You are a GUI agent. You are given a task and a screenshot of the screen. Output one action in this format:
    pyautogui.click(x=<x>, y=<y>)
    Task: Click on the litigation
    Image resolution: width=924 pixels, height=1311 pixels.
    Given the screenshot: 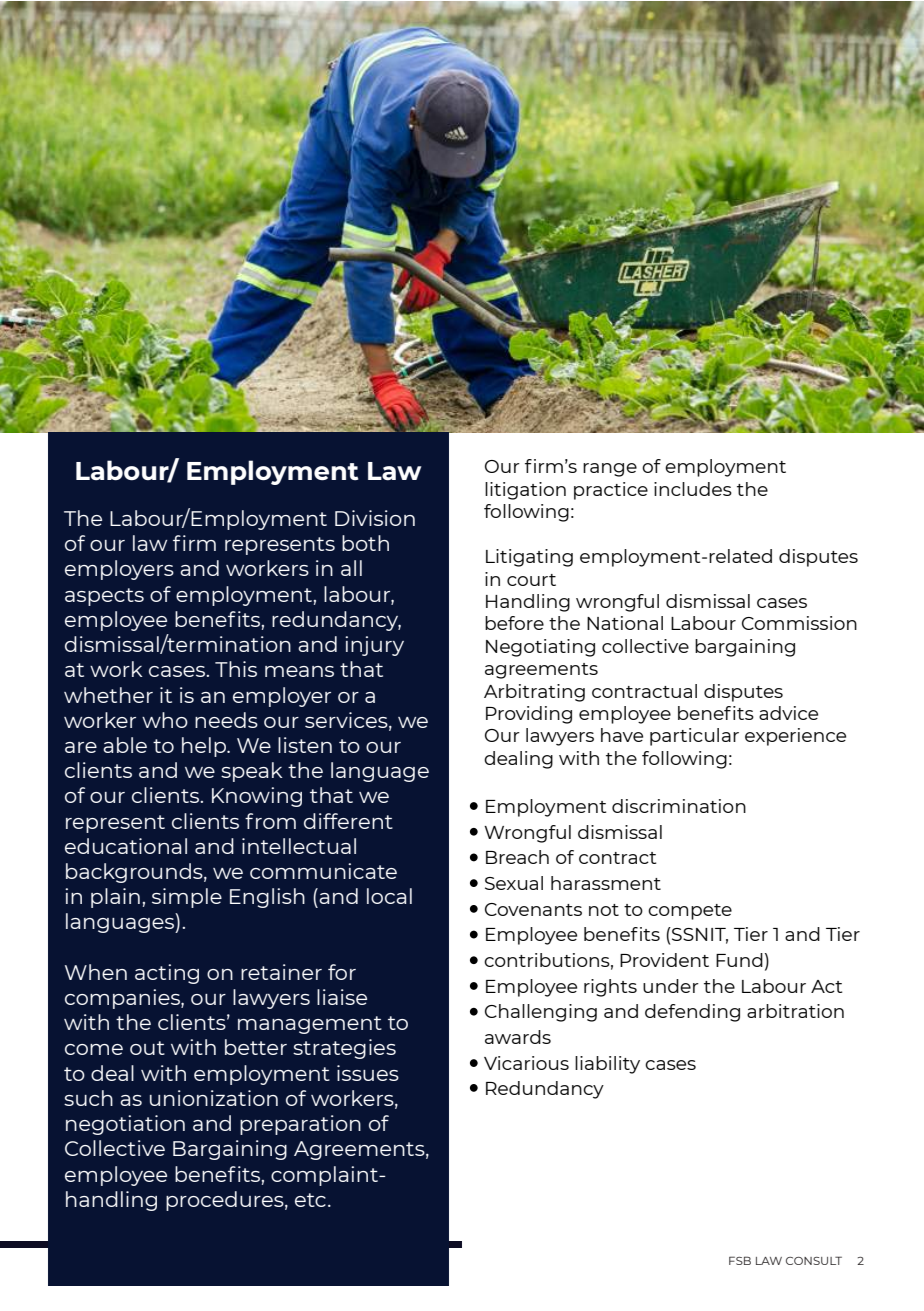 What is the action you would take?
    pyautogui.click(x=525, y=491)
